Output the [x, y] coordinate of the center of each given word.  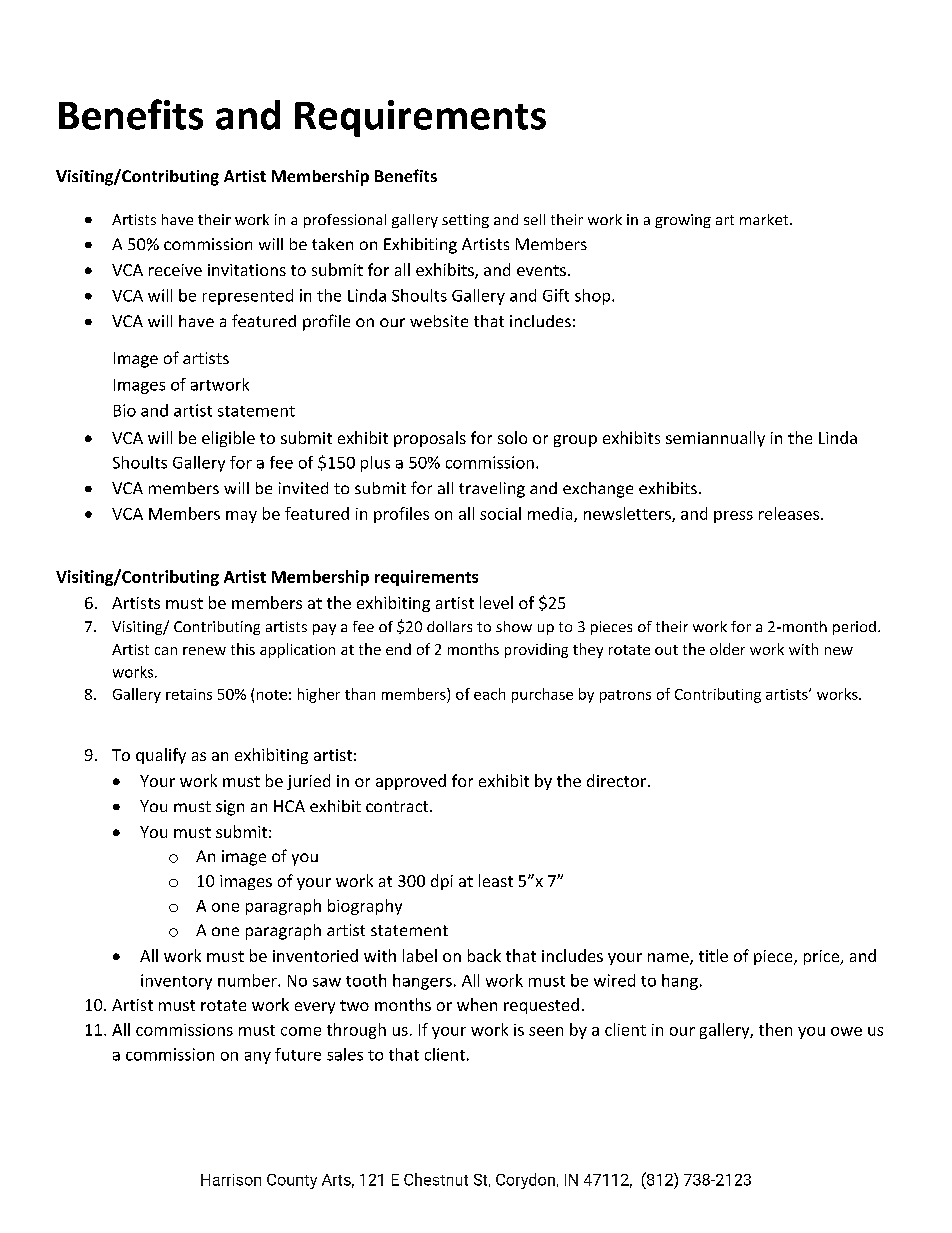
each [489, 694]
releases [789, 513]
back [484, 955]
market [765, 219]
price [823, 957]
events [541, 270]
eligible [228, 439]
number [248, 980]
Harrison [231, 1180]
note [272, 695]
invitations [247, 270]
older [727, 649]
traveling [492, 490]
